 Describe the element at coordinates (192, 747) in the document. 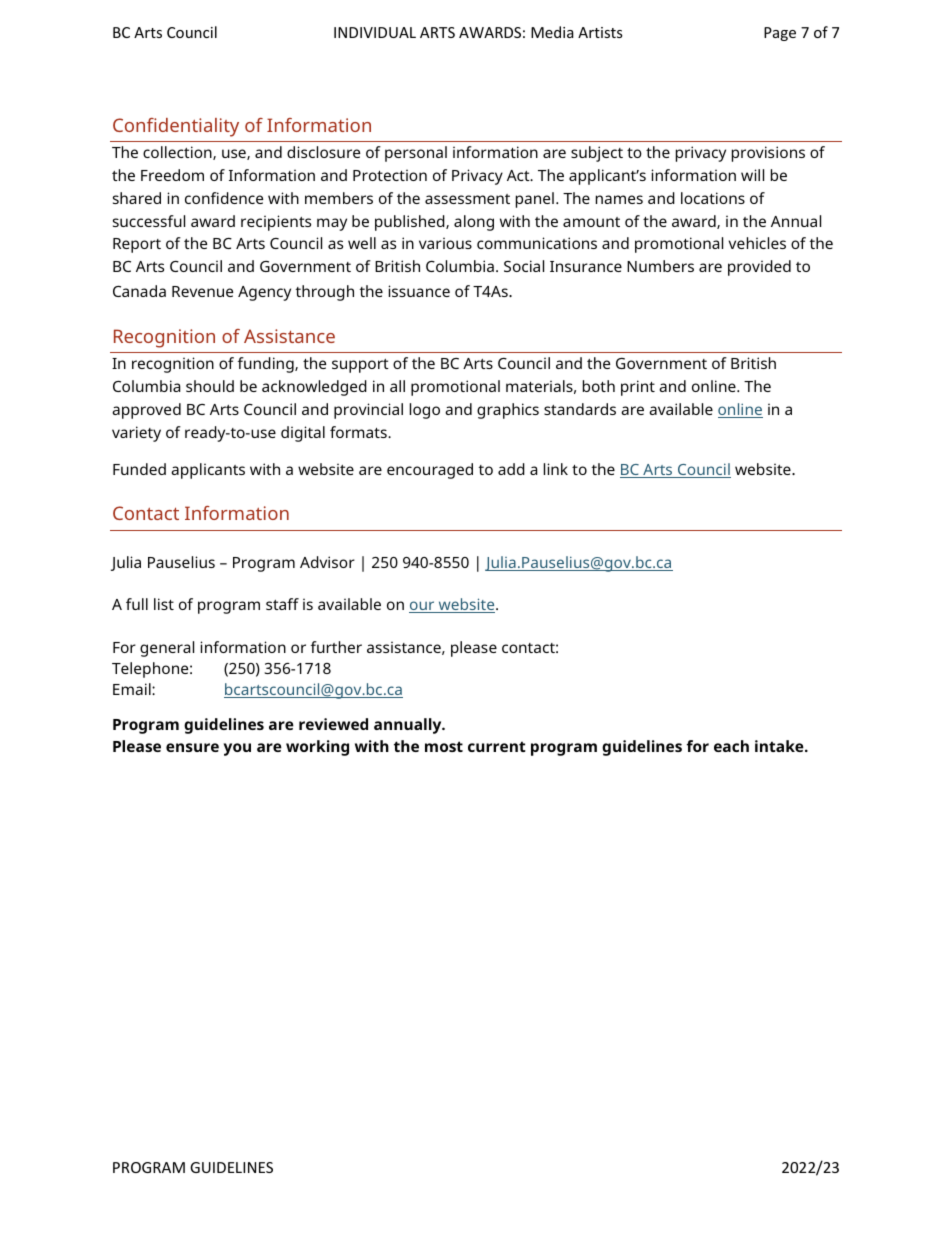

I see `ensure` at that location.
